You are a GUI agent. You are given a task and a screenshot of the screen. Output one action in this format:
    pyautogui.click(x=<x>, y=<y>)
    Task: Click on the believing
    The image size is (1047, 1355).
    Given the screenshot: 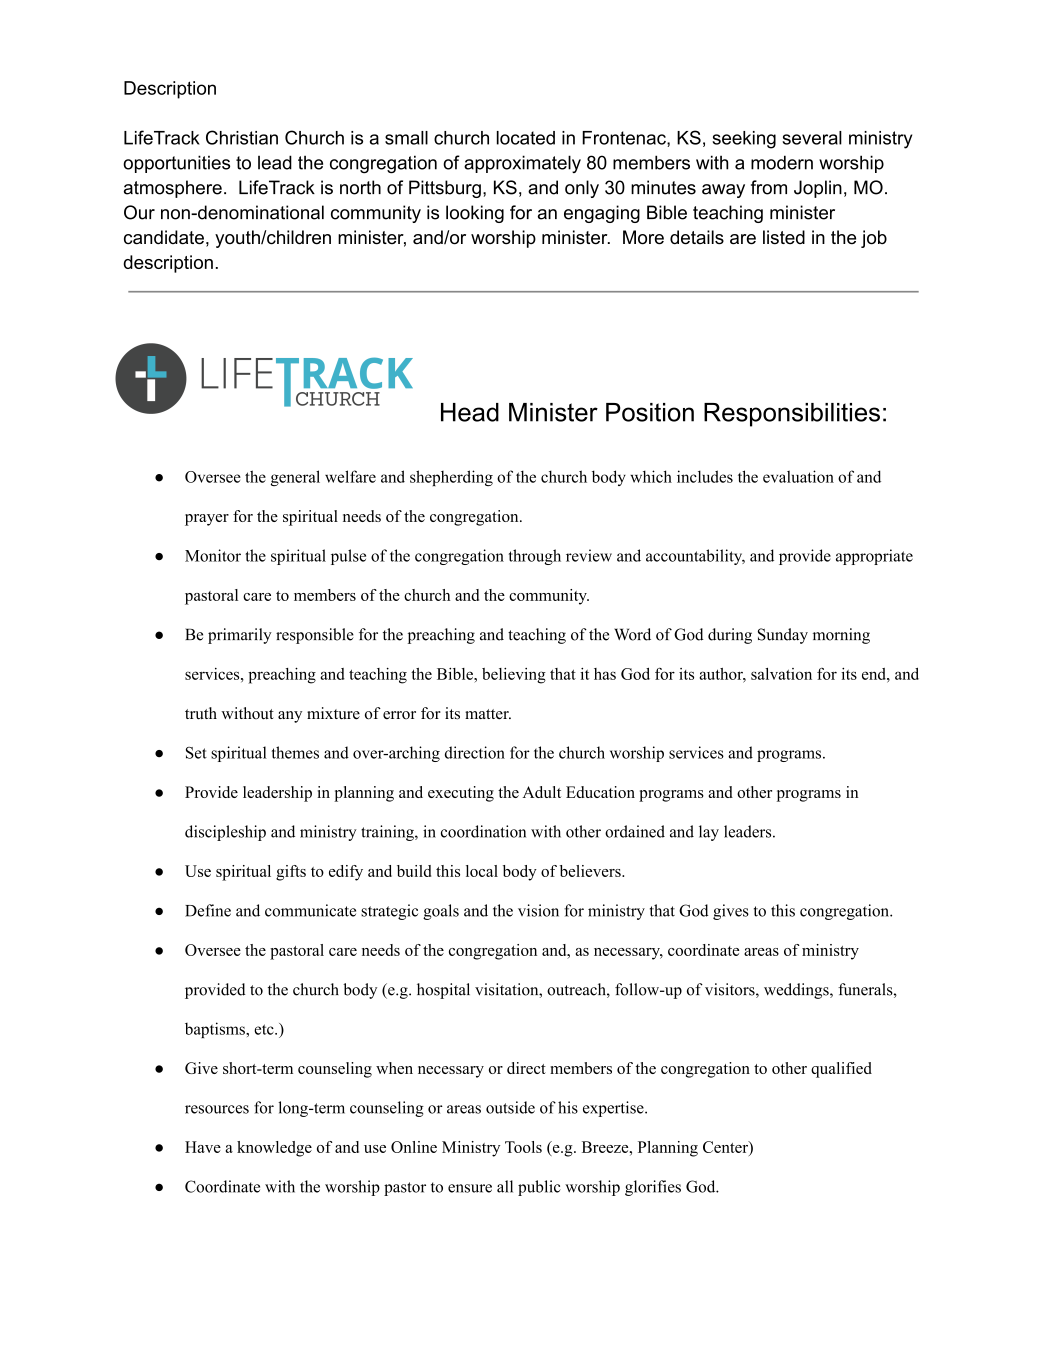 What is the action you would take?
    pyautogui.click(x=514, y=676)
